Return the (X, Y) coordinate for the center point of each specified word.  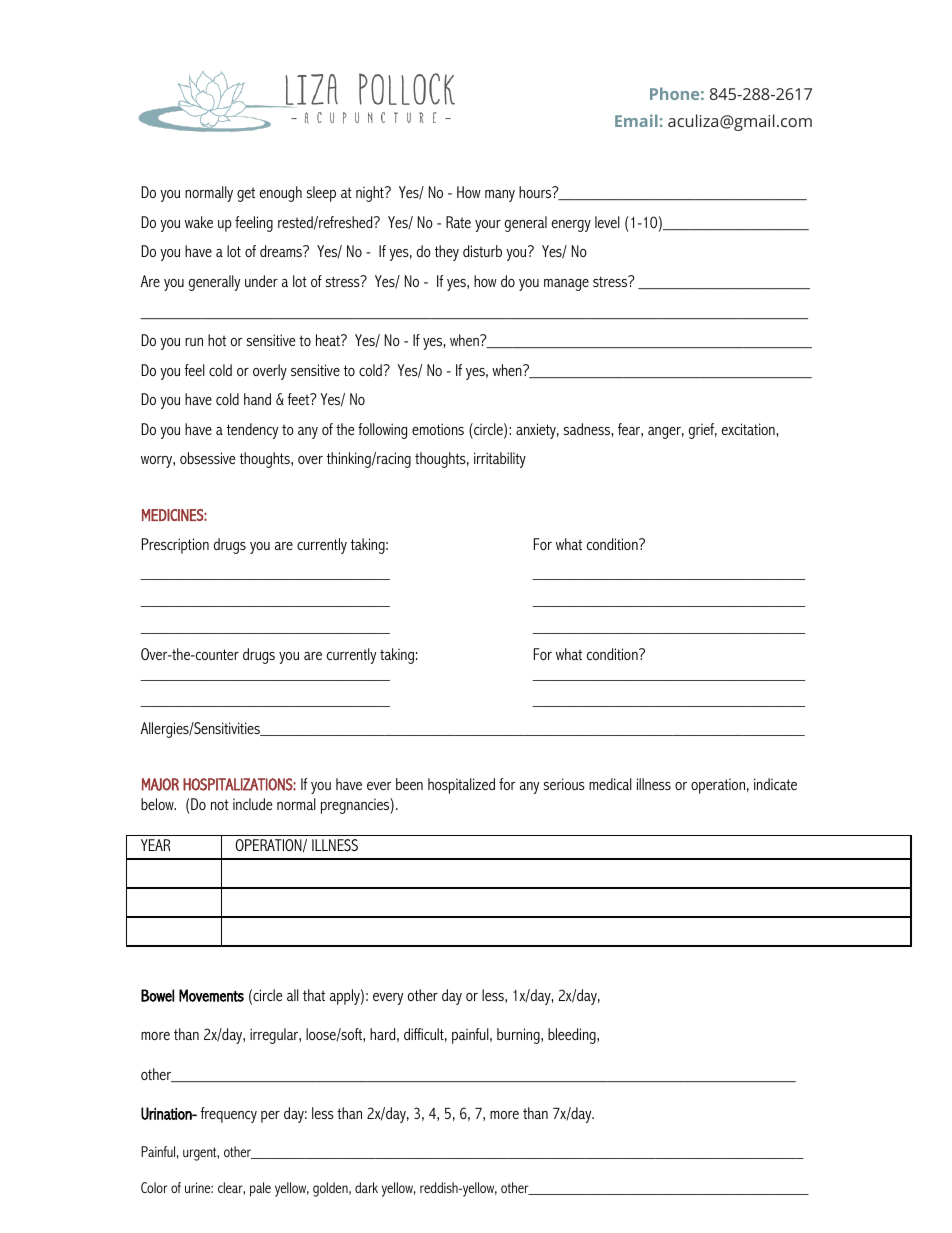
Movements (211, 995)
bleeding (573, 1036)
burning (519, 1036)
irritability (500, 460)
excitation (749, 429)
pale (260, 1189)
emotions (438, 429)
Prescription (175, 546)
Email (636, 120)
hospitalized (461, 786)
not (220, 804)
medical (610, 784)
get (246, 195)
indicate (775, 784)
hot (217, 340)
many (500, 196)
